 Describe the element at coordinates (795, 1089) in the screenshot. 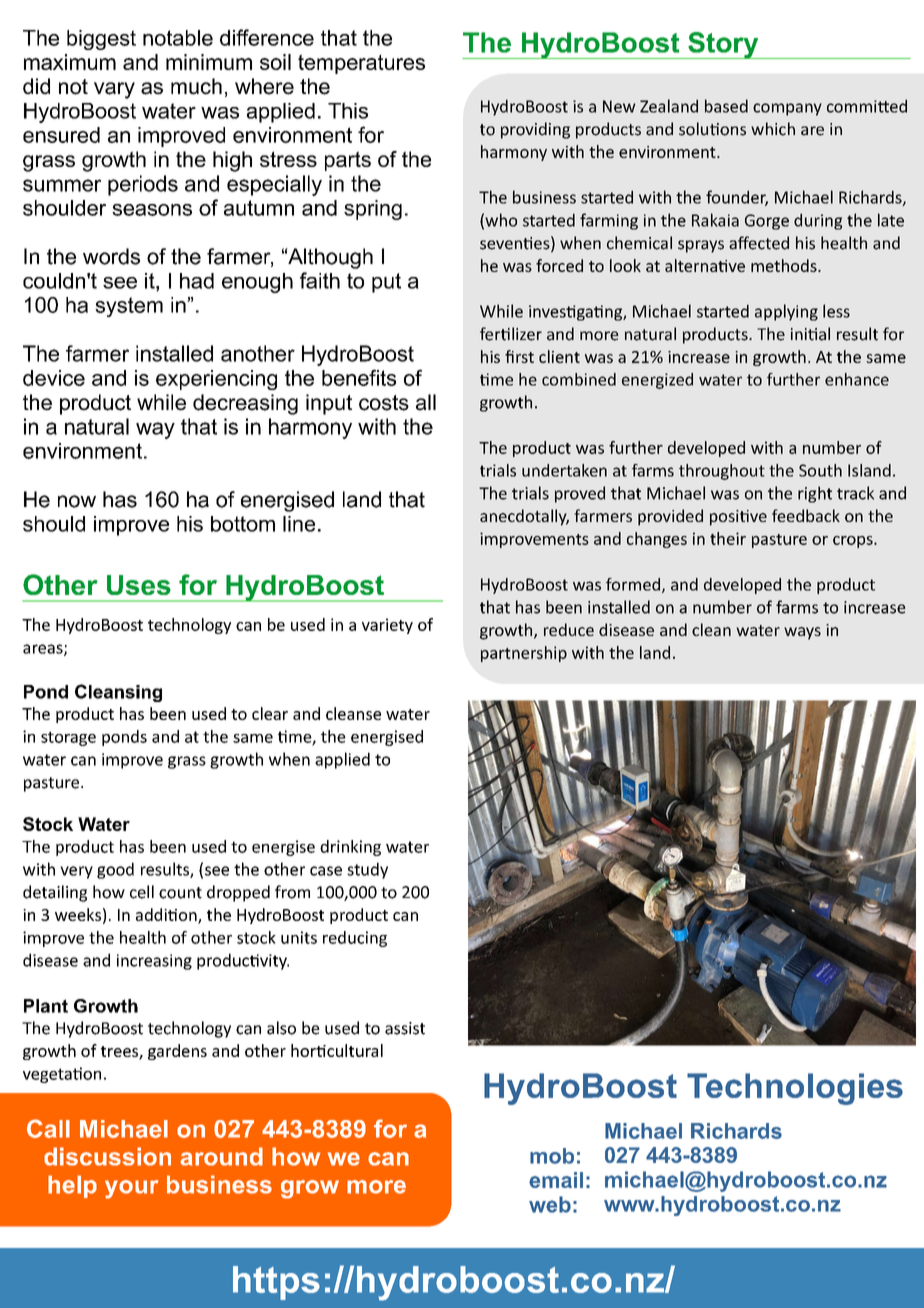

I see `Technologies` at that location.
